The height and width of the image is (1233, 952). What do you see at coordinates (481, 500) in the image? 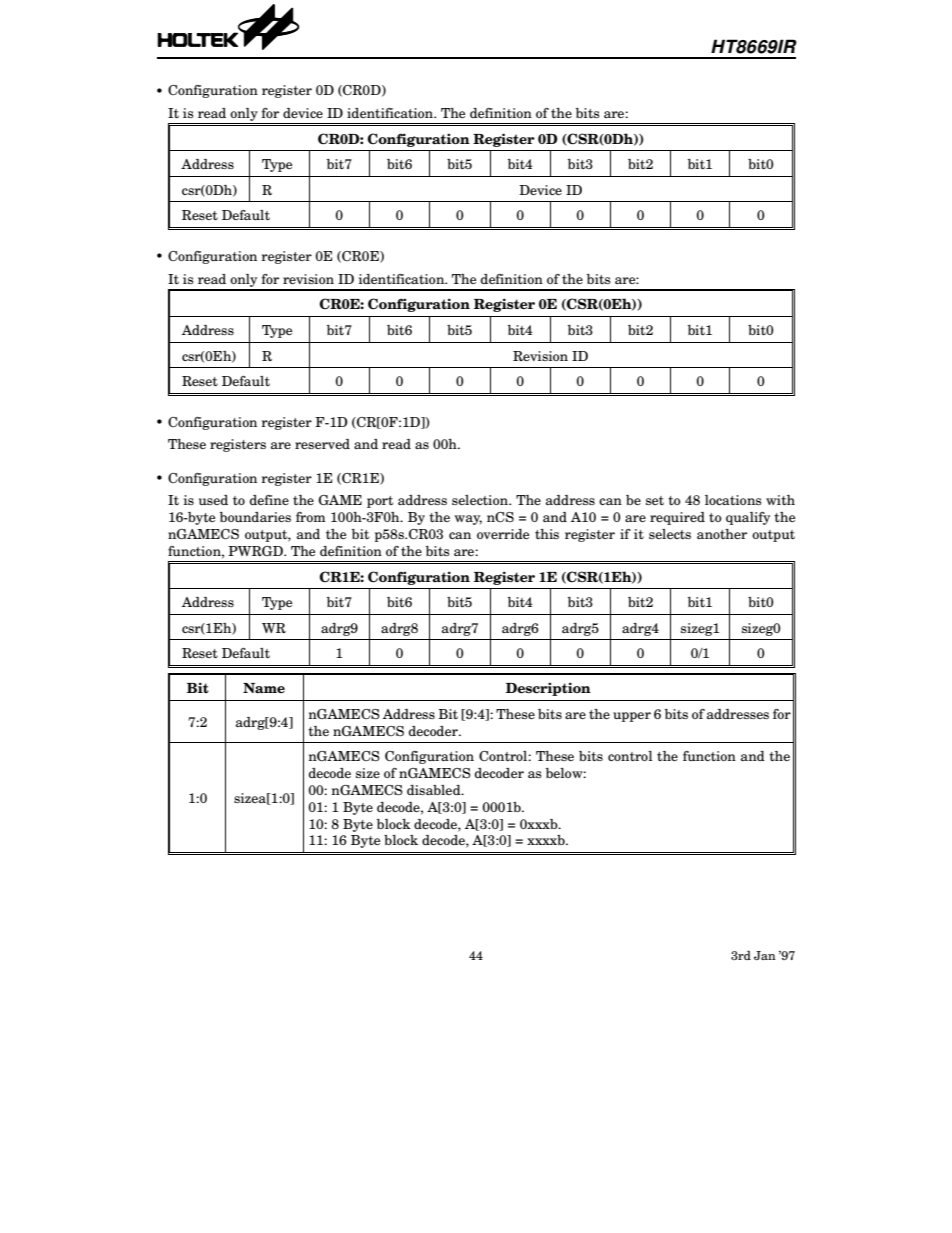
I see `selection` at bounding box center [481, 500].
